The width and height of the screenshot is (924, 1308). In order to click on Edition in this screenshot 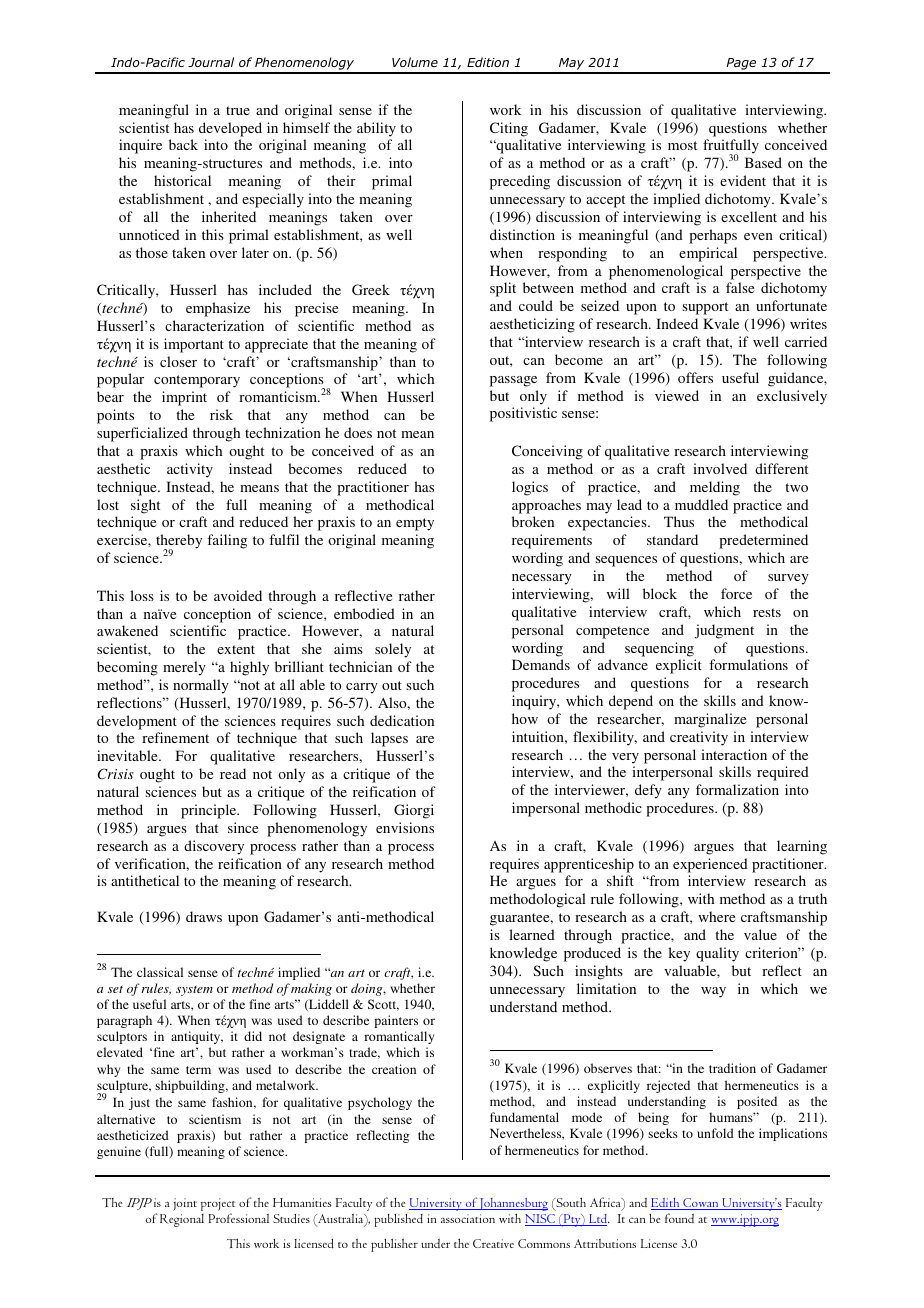, I will do `click(488, 62)`.
